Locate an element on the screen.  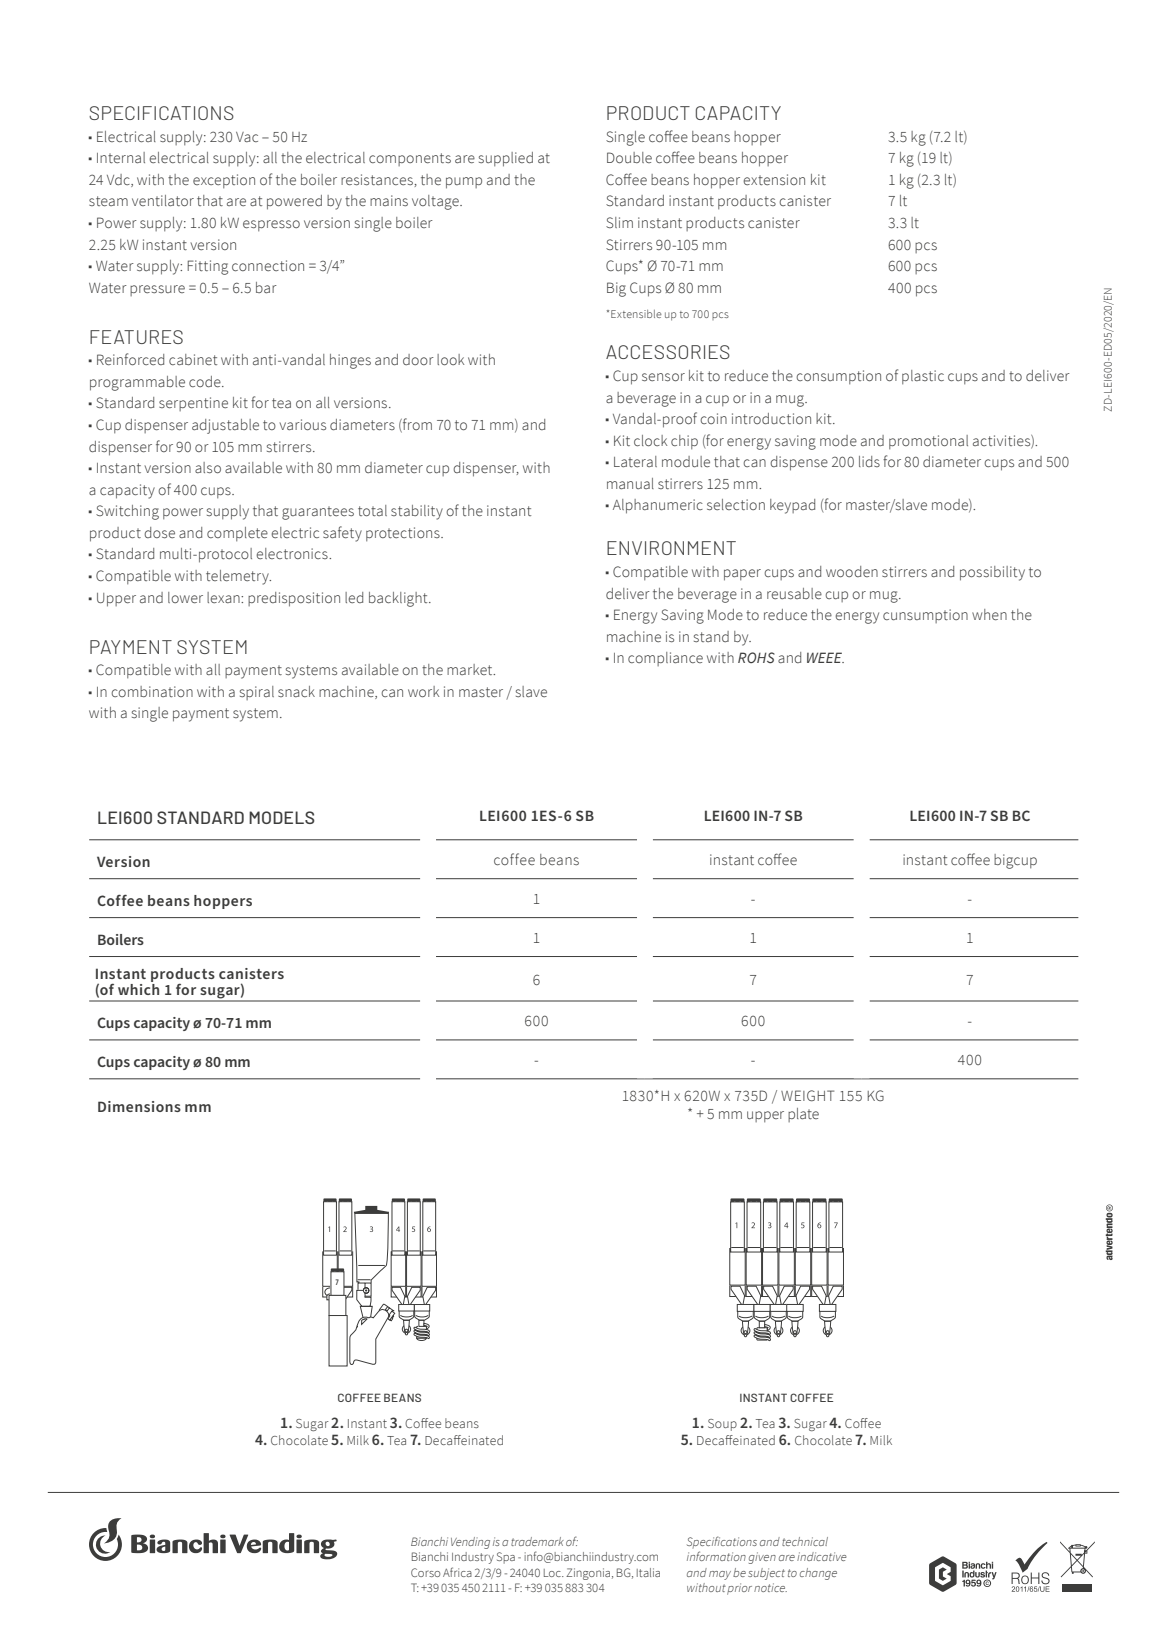
trademark is located at coordinates (537, 1541).
